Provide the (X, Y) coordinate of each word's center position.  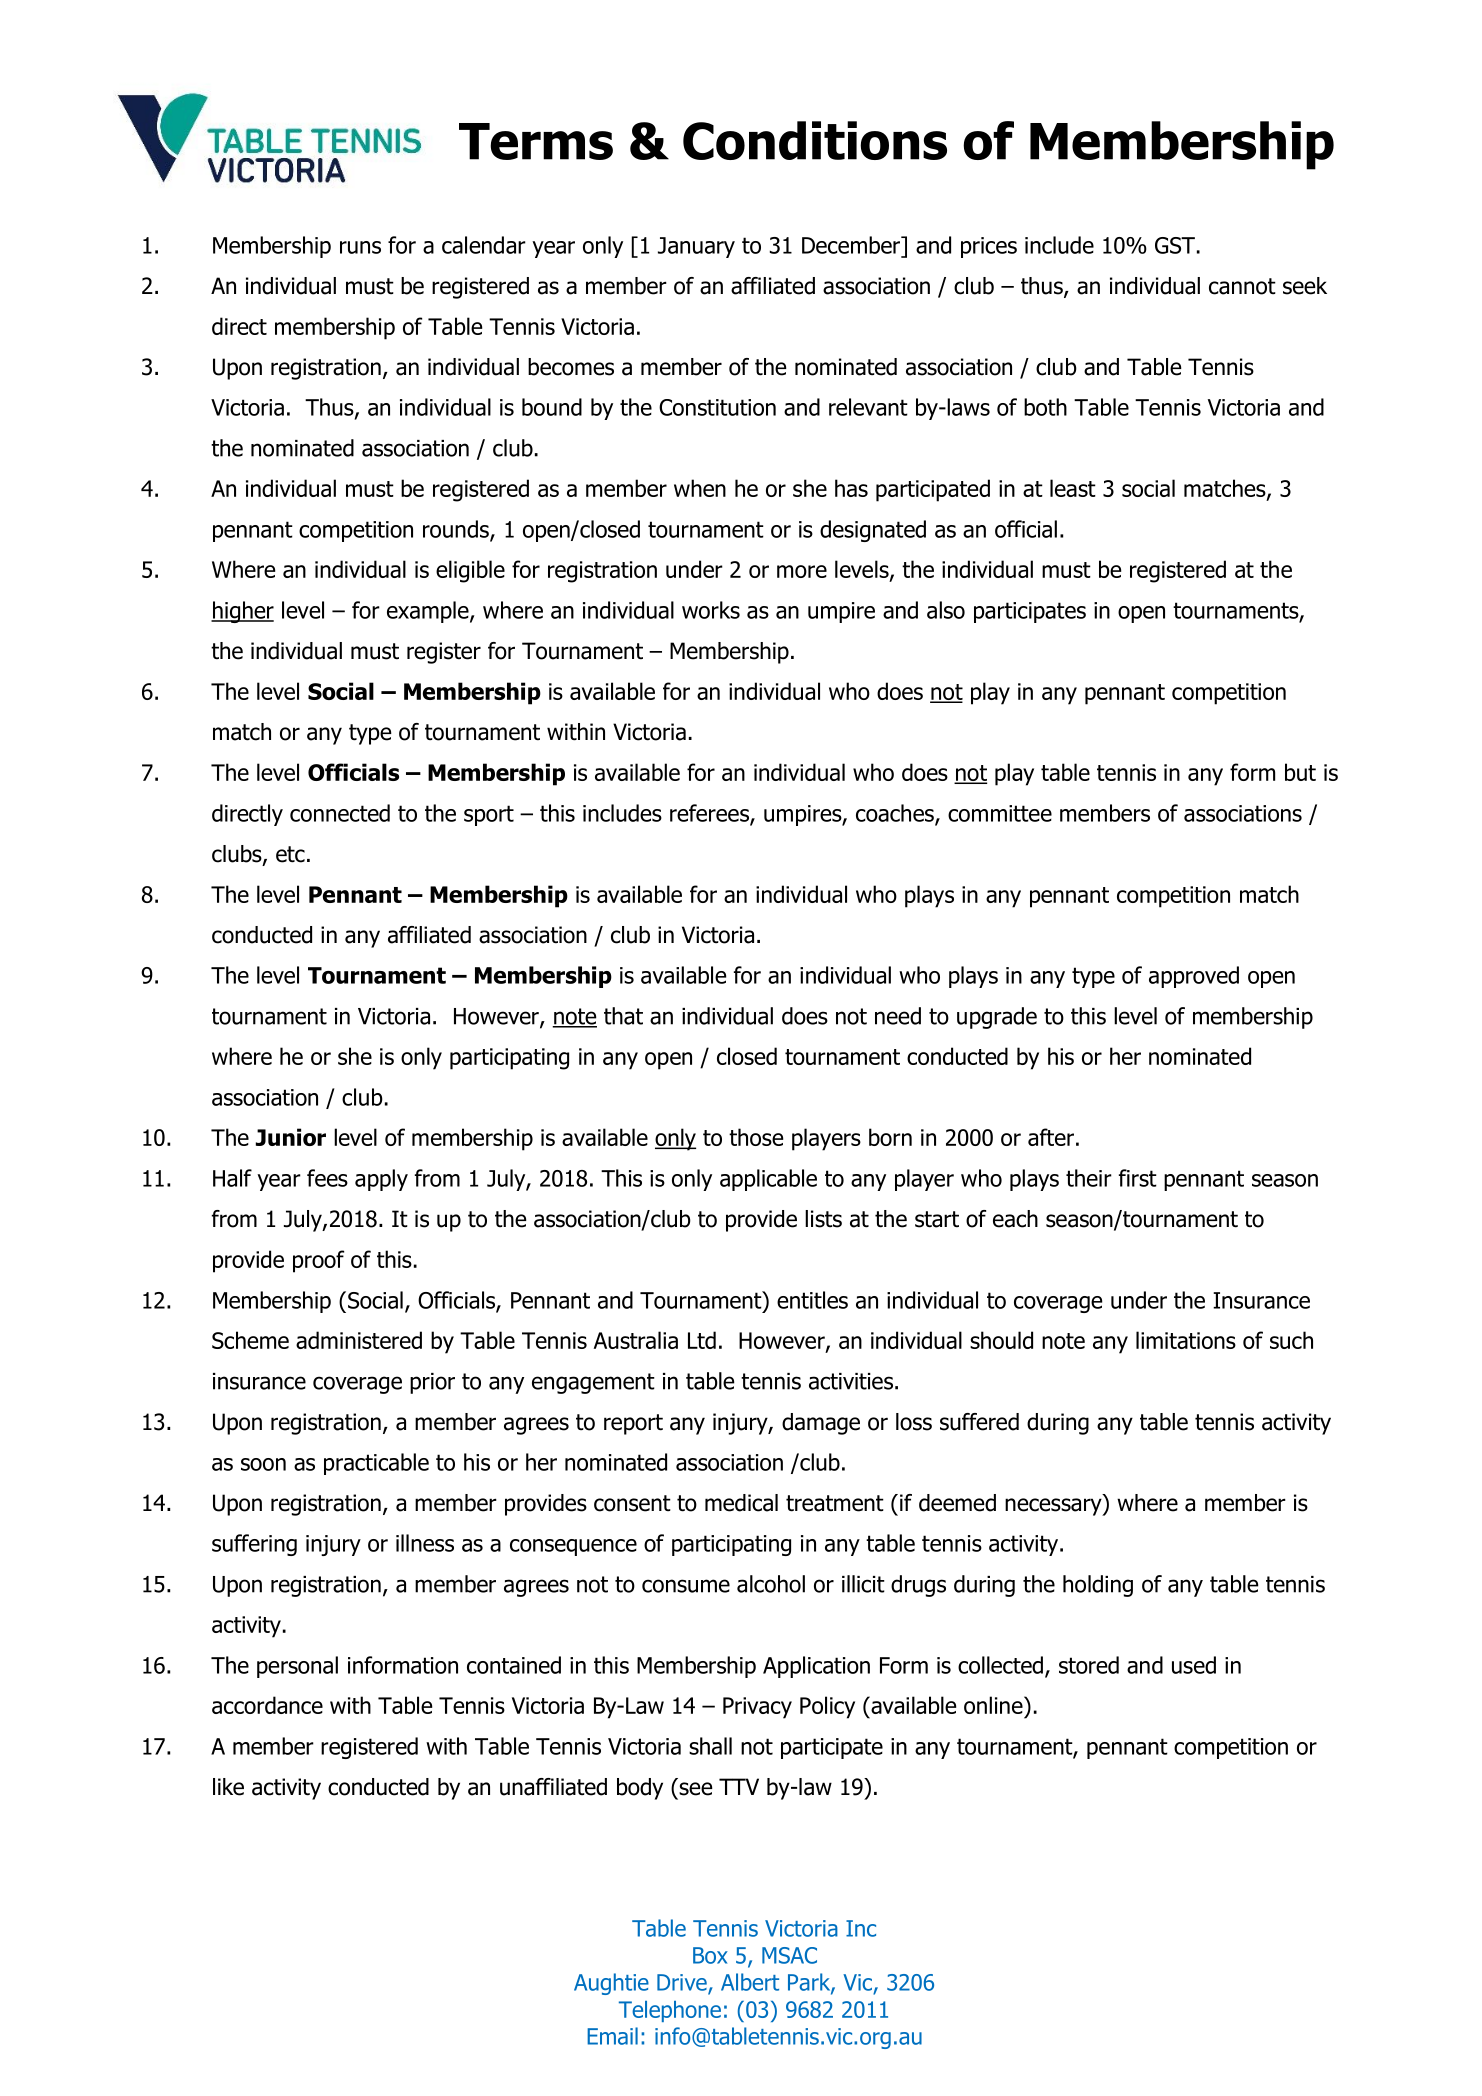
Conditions (815, 140)
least (1073, 488)
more (802, 571)
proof (318, 1261)
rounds (457, 530)
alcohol (771, 1584)
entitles (812, 1300)
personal (297, 1667)
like (228, 1787)
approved (1194, 977)
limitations (1186, 1340)
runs (360, 247)
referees (710, 814)
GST (1175, 245)
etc (290, 854)
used (1194, 1665)
